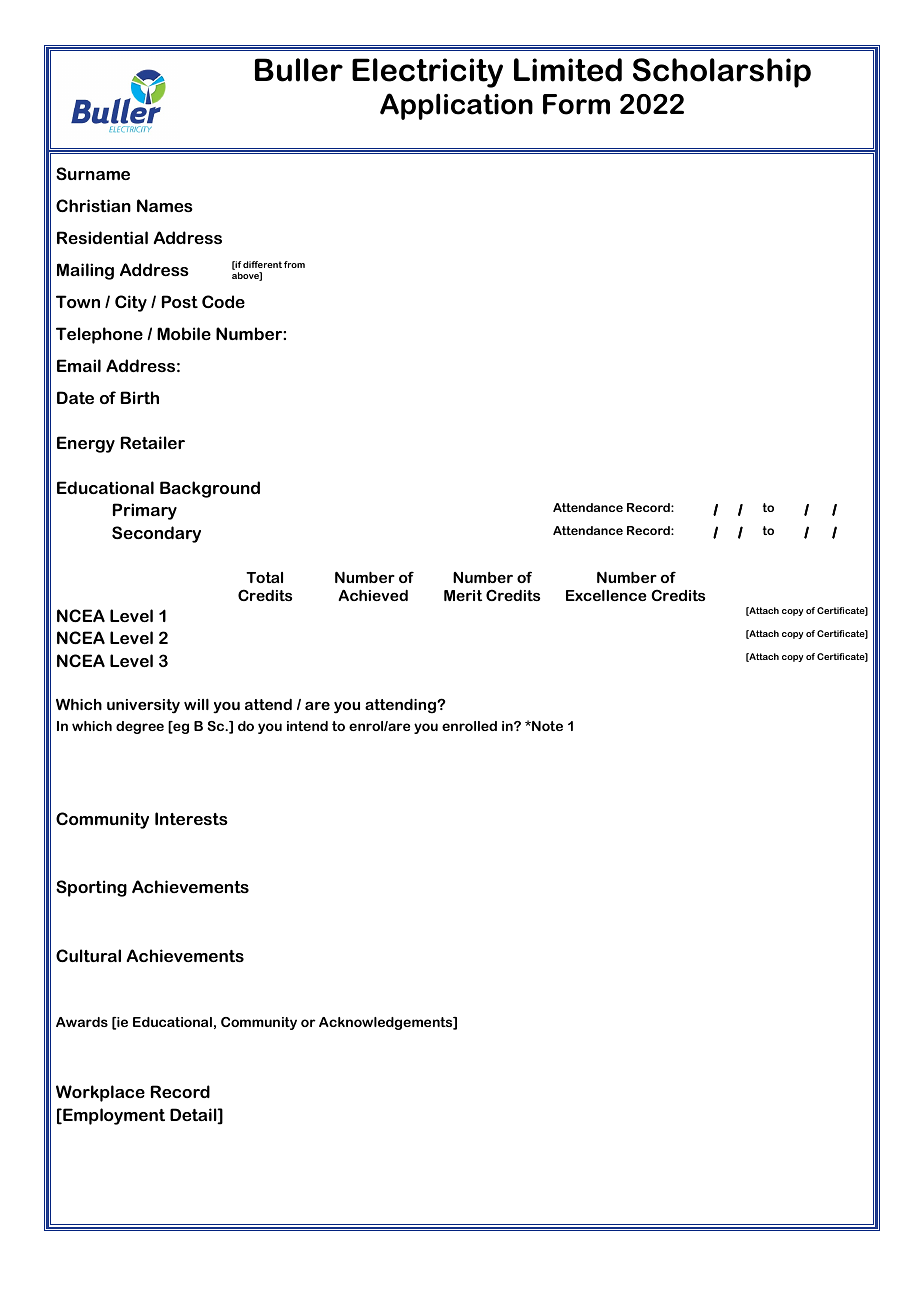  Describe the element at coordinates (145, 511) in the page. I see `Primary` at that location.
